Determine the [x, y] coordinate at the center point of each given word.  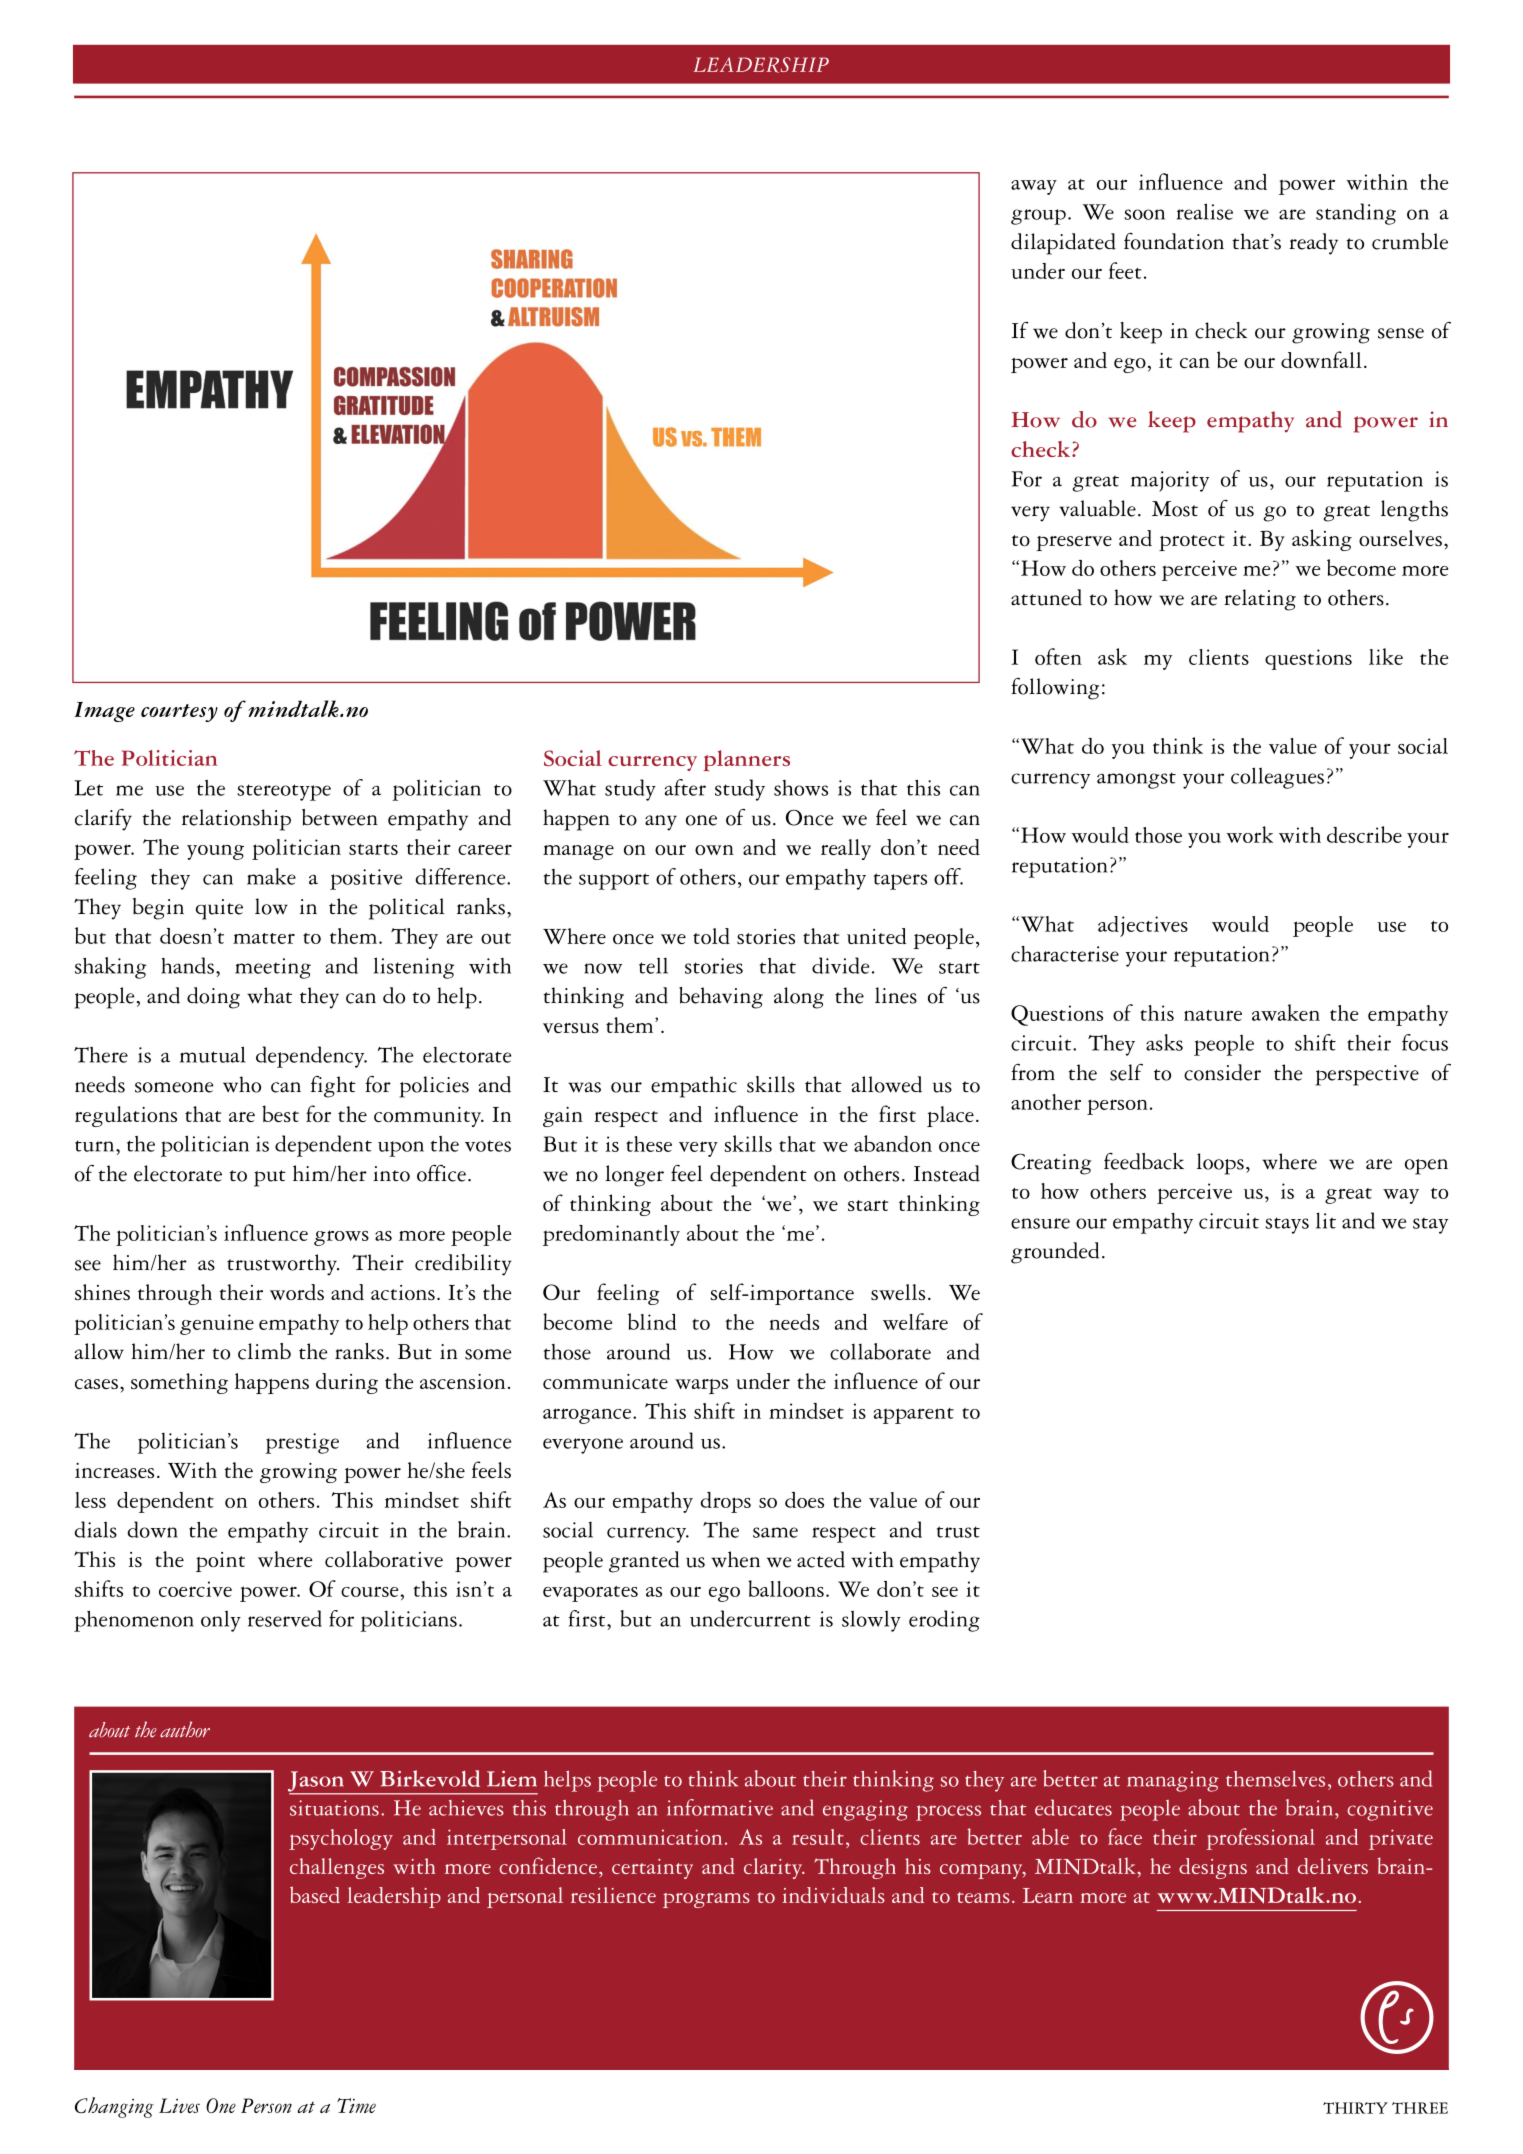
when [735, 1559]
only [221, 1621]
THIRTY [1355, 2108]
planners [746, 760]
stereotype [284, 792]
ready [1313, 244]
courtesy [179, 713]
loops [1220, 1164]
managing [1173, 1781]
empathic [694, 1087]
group [1038, 217]
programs [706, 1900]
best [280, 1113]
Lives [179, 2105]
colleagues [1277, 778]
